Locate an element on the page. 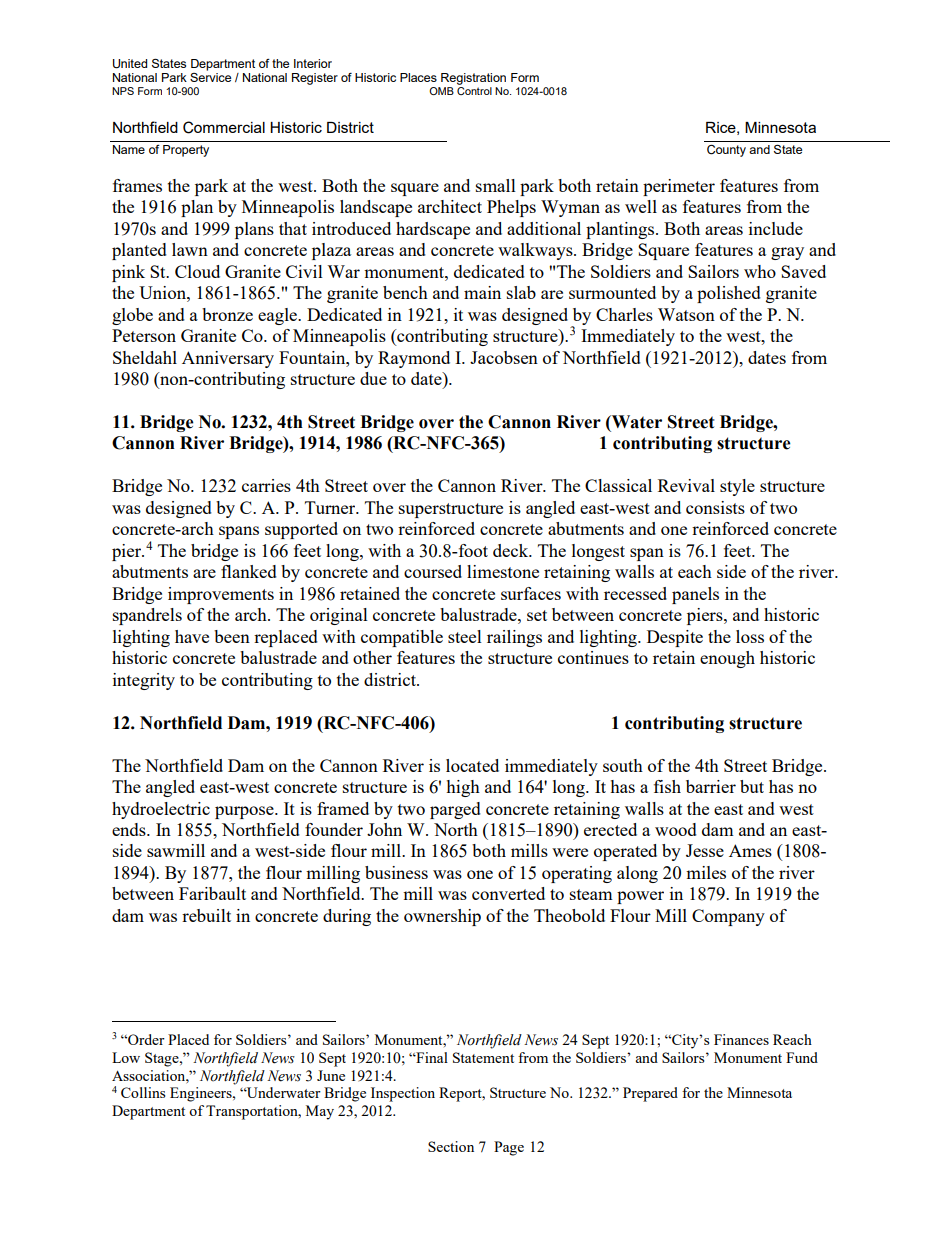 The image size is (952, 1233). bronze is located at coordinates (227, 314).
